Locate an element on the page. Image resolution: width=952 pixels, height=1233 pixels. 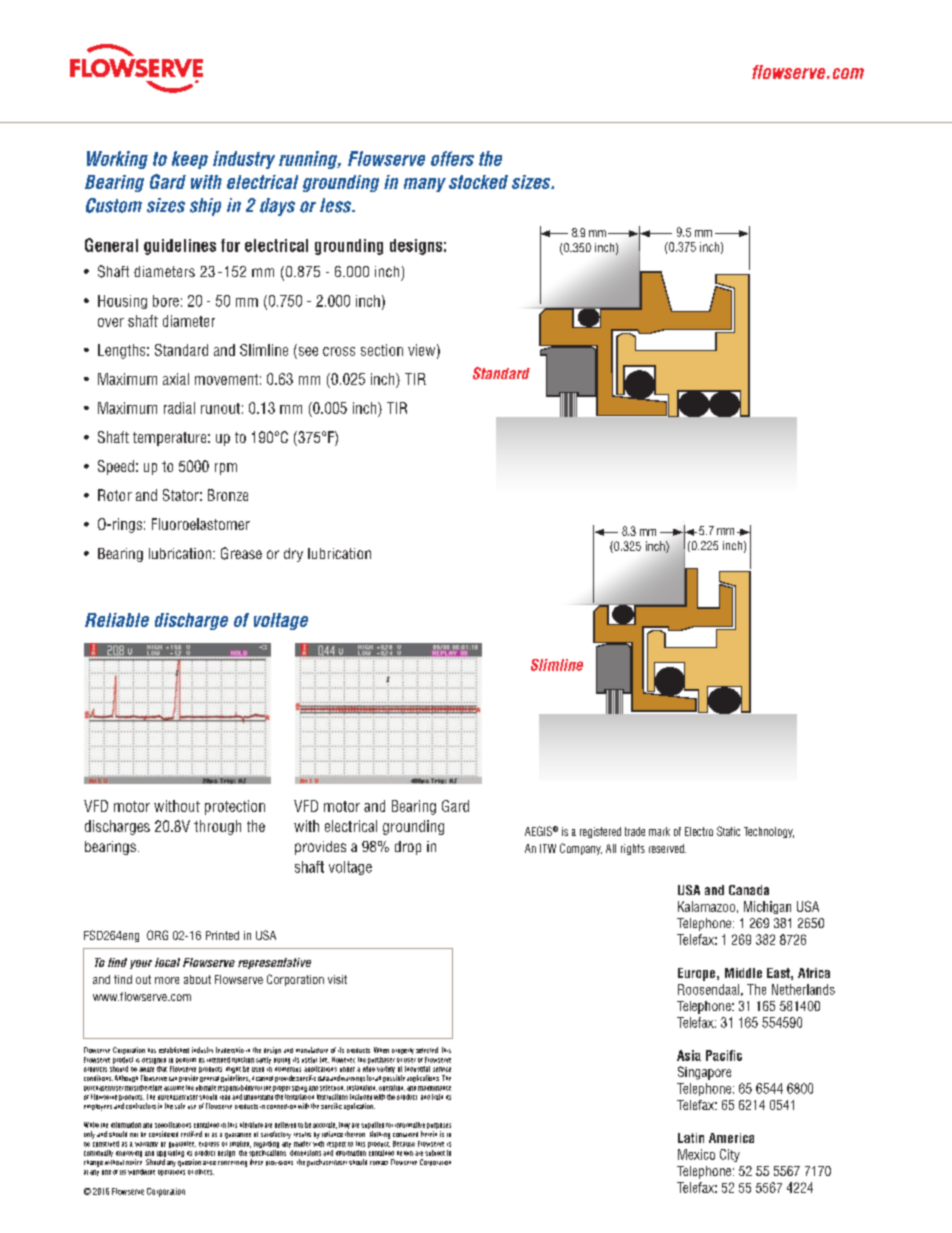
stocked is located at coordinates (478, 182).
